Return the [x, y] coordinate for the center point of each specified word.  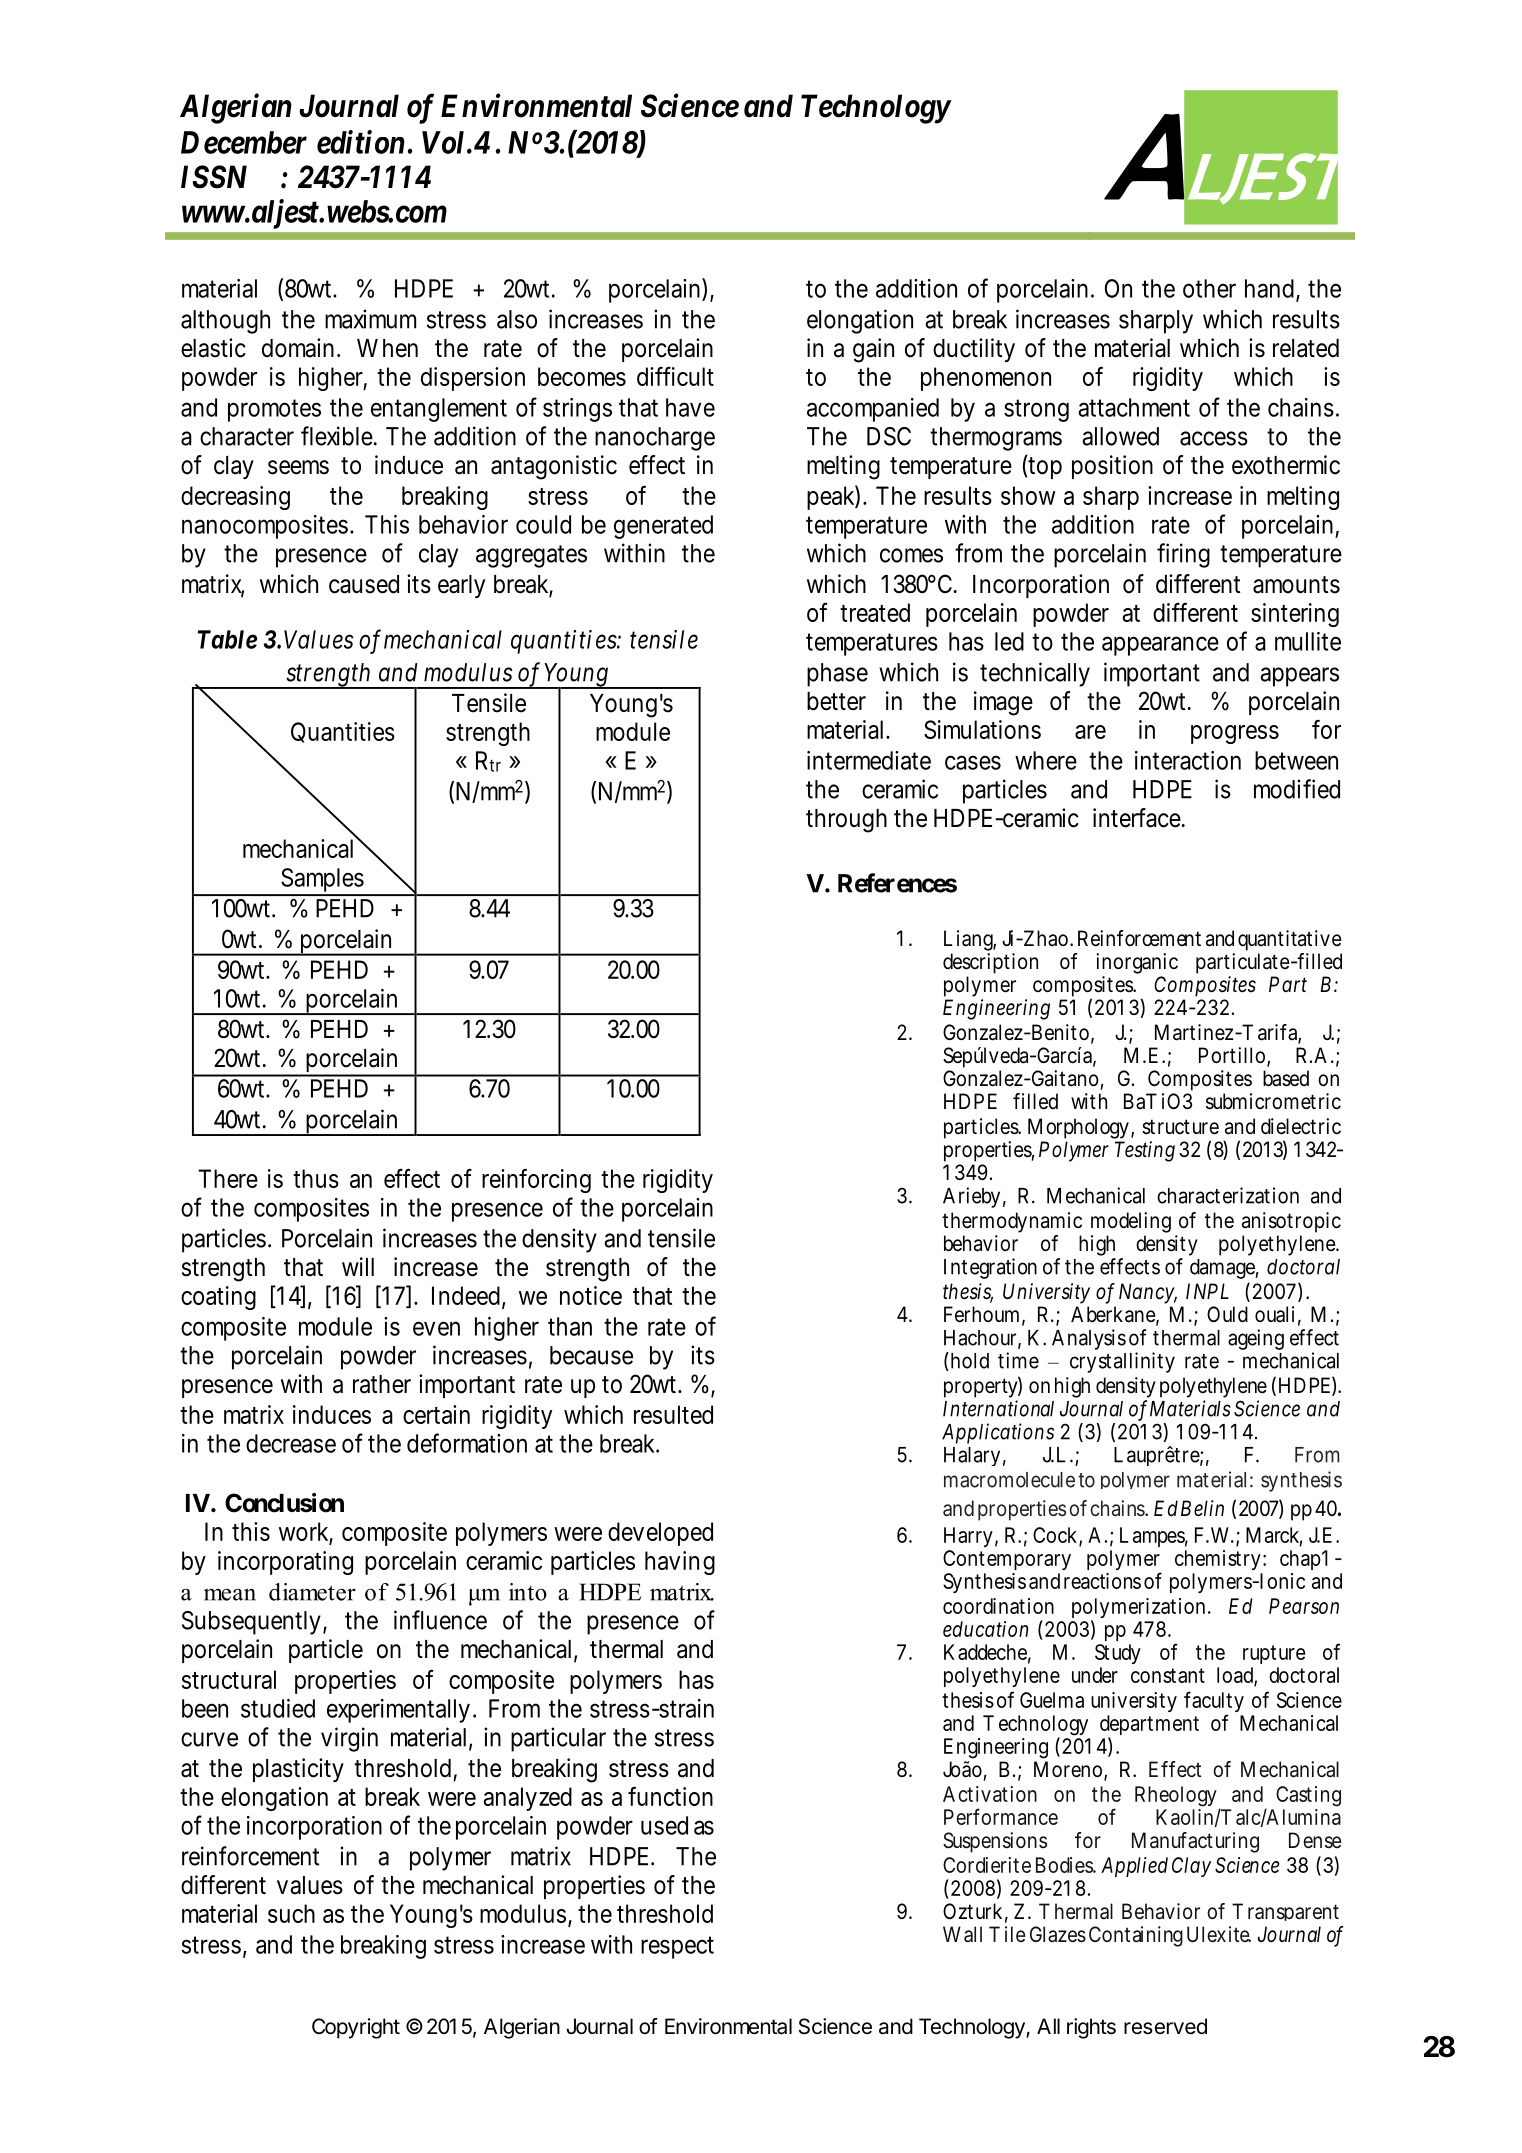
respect [677, 1948]
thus [316, 1178]
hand [1269, 288]
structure [1180, 1127]
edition [361, 142]
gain [873, 350]
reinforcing [536, 1180]
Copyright [356, 2028]
